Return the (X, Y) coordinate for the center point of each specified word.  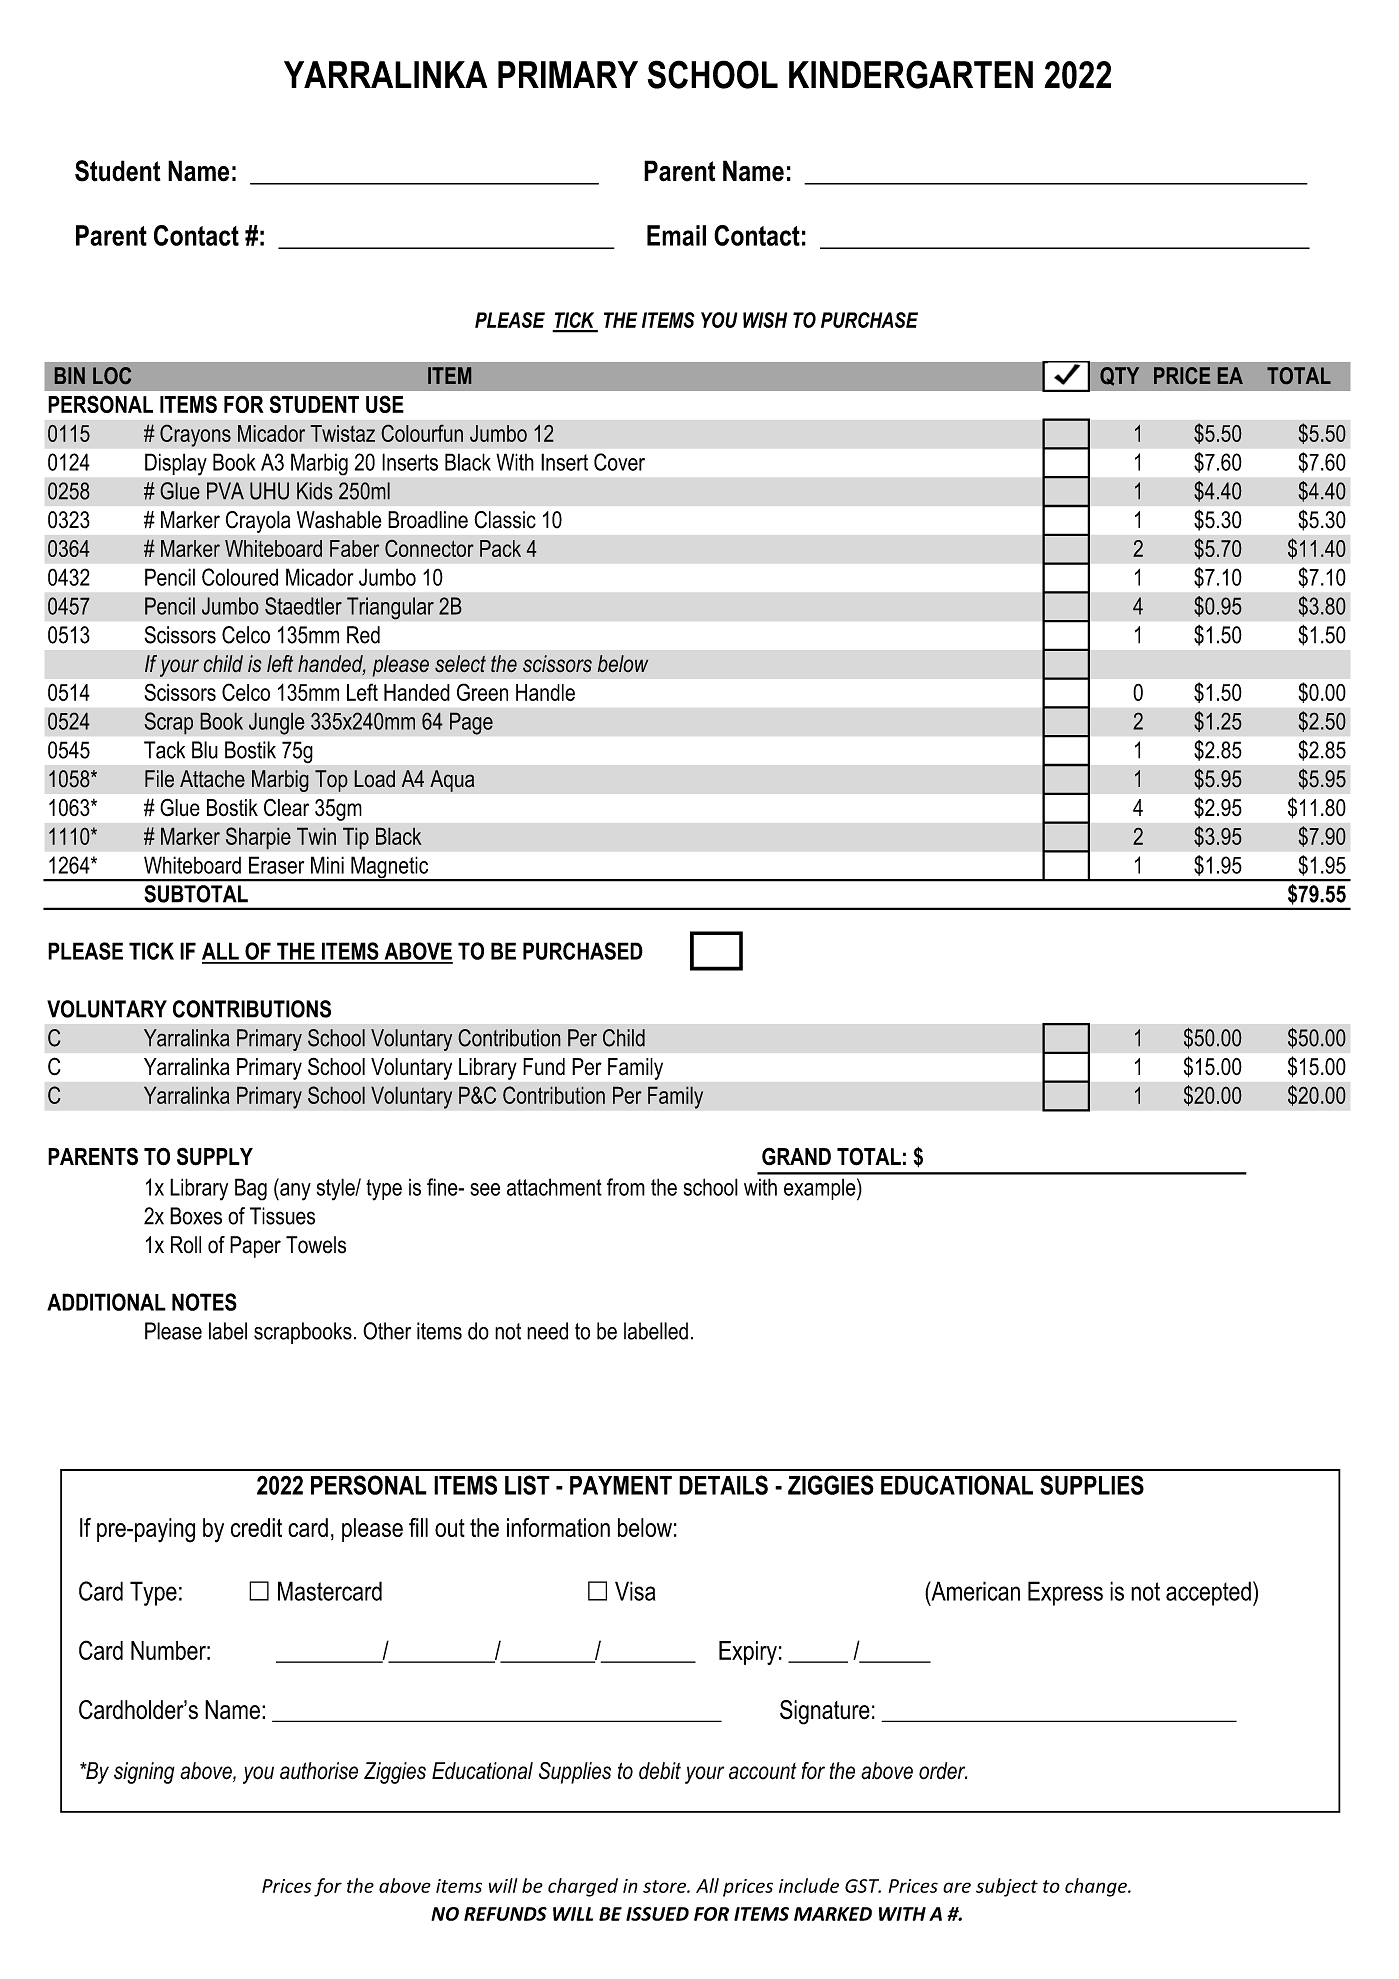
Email (676, 235)
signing (144, 1773)
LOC (112, 375)
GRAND (796, 1156)
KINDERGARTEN (911, 74)
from (626, 1187)
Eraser (276, 865)
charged (583, 1887)
